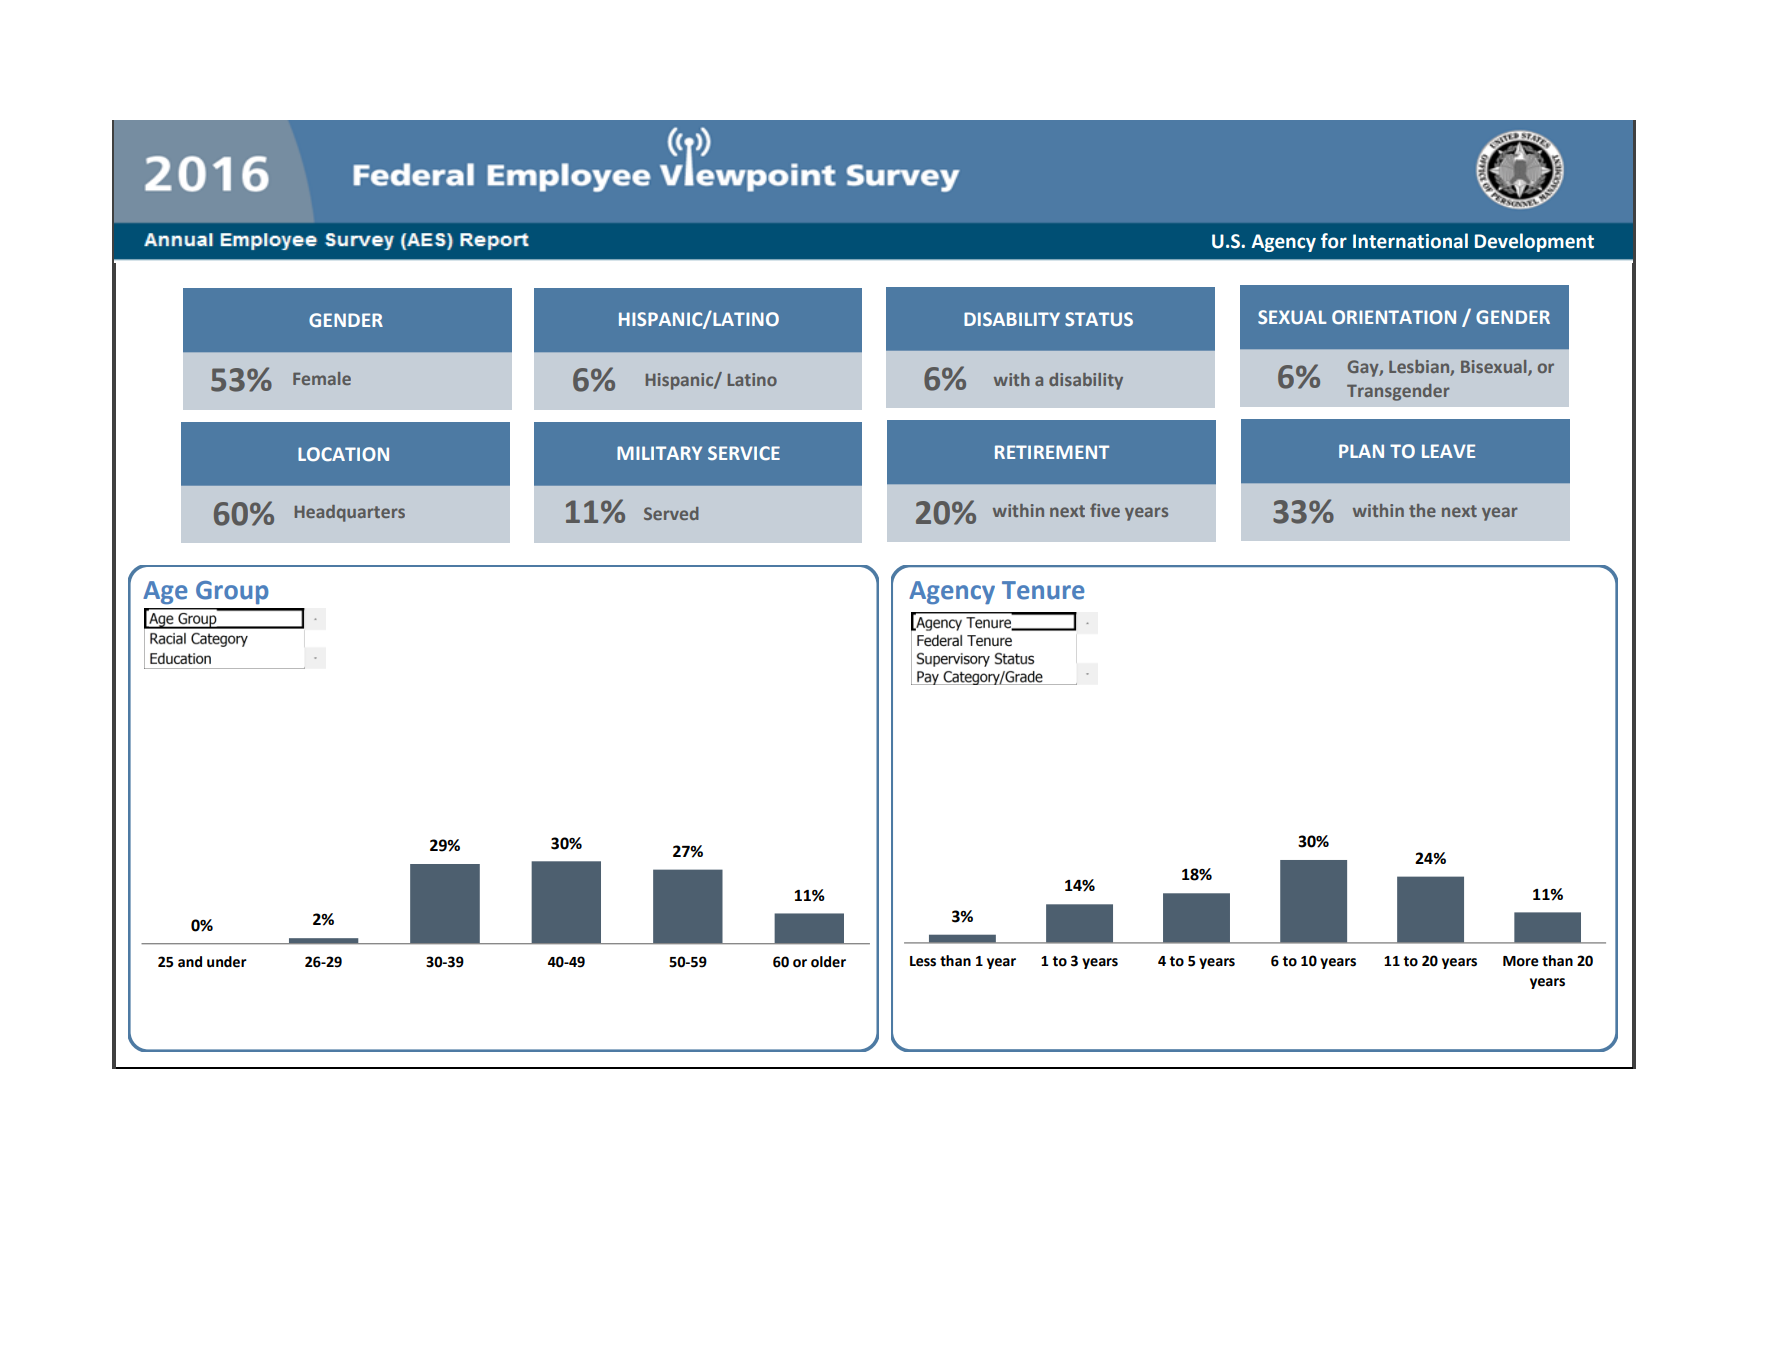 Image resolution: width=1774 pixels, height=1371 pixels. Describe the element at coordinates (227, 962) in the image. I see `under` at that location.
